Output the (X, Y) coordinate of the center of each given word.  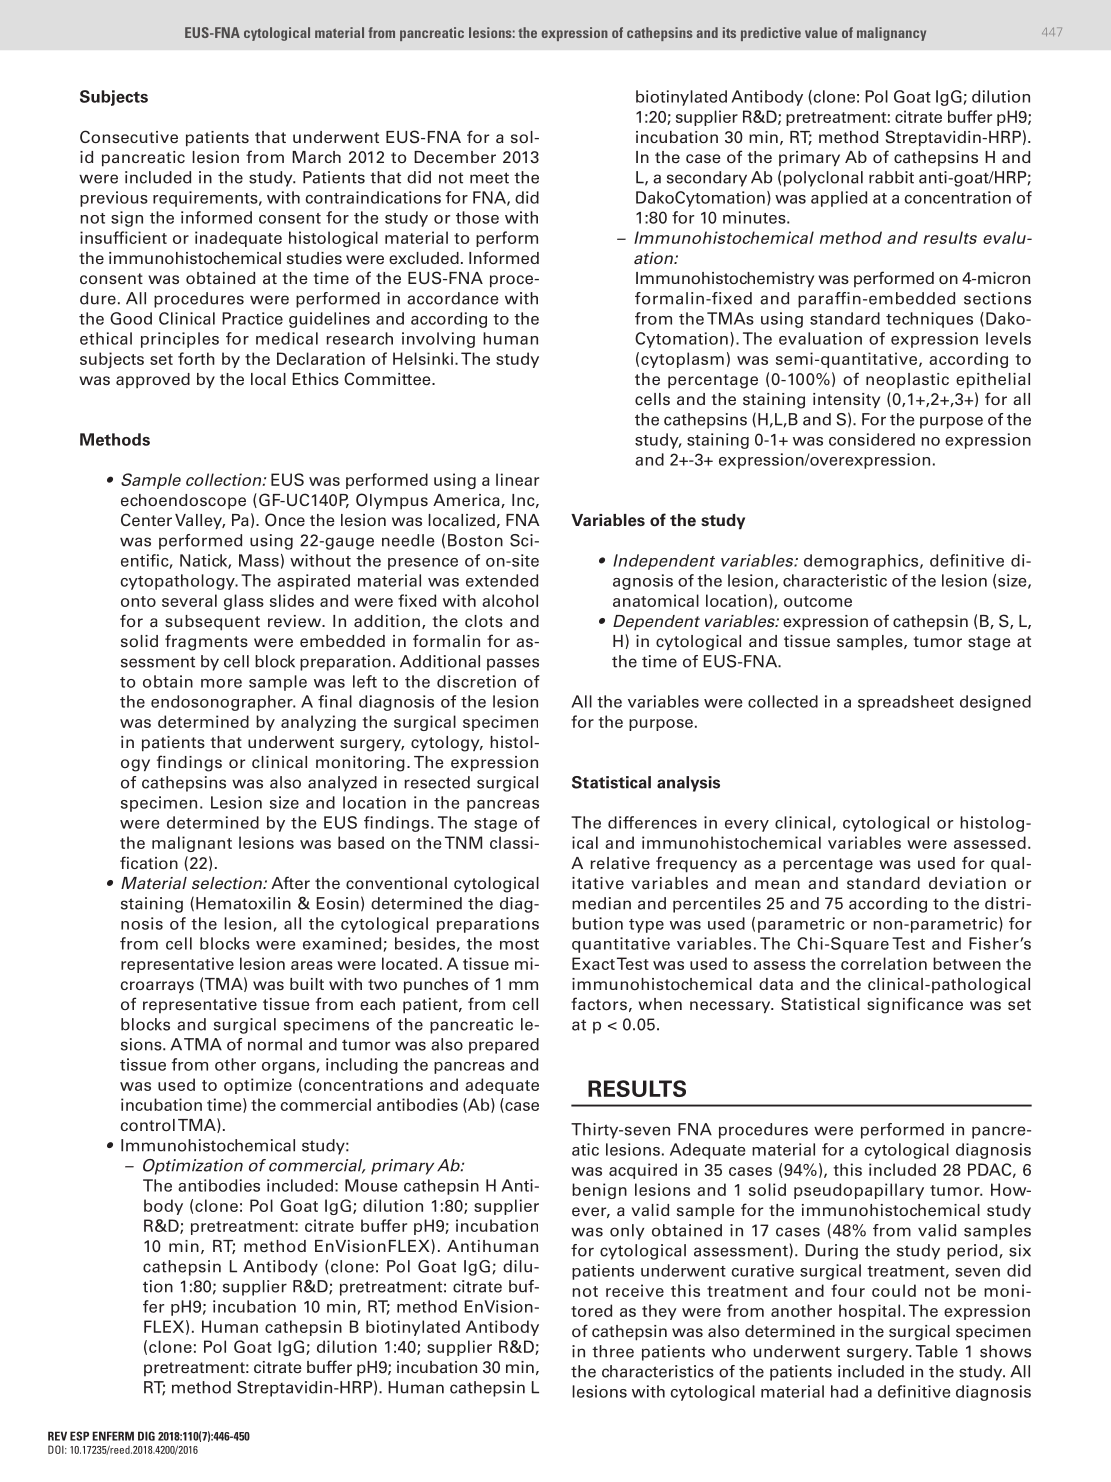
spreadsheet (906, 703)
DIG (146, 1436)
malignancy (891, 34)
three (613, 1351)
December (455, 157)
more (221, 683)
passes (513, 664)
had (844, 1391)
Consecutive (129, 137)
